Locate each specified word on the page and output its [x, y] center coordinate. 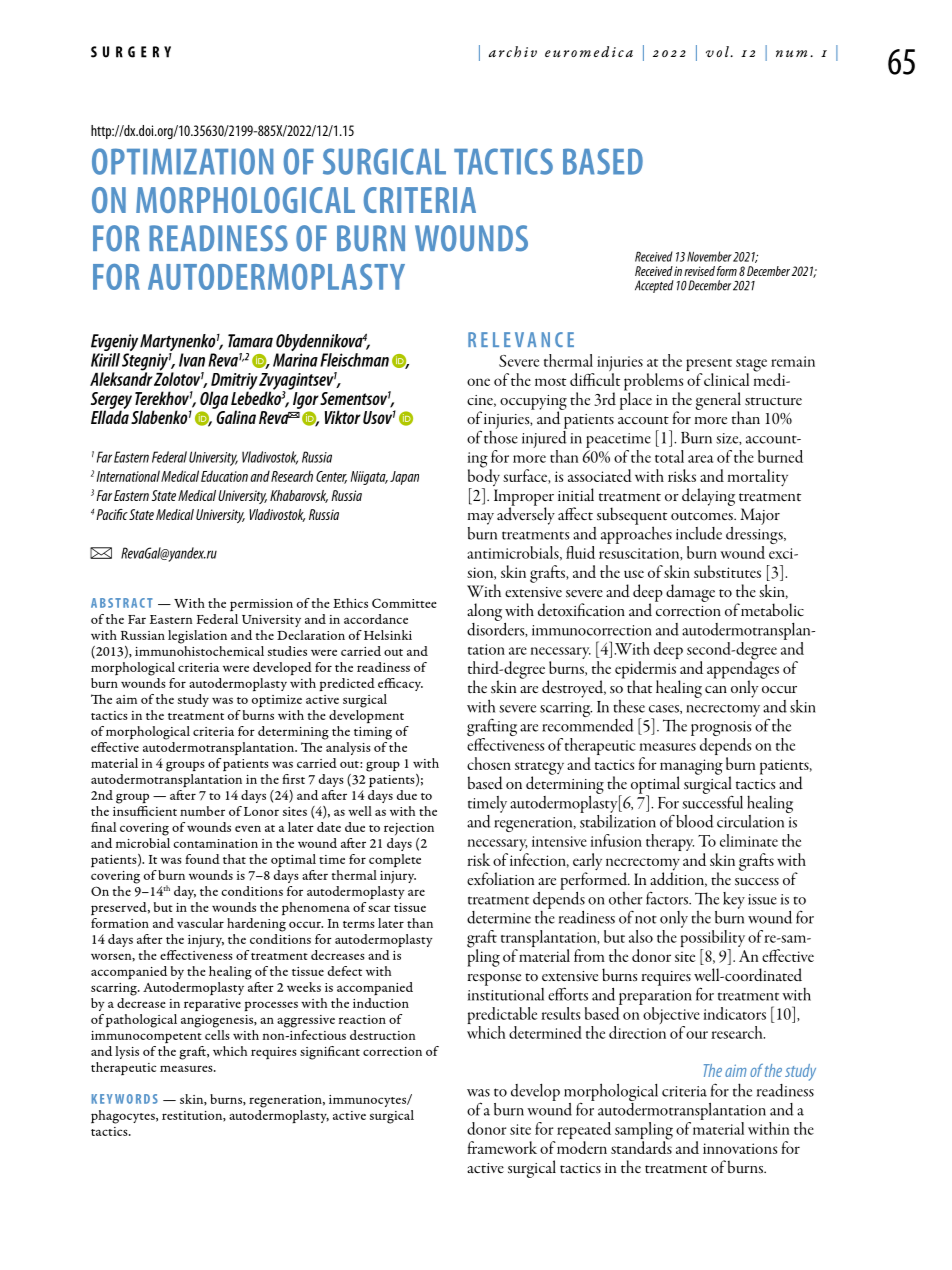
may [481, 519]
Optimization [182, 161]
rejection [409, 829]
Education [224, 476]
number [202, 811]
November [709, 256]
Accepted [654, 286]
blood [695, 821]
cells [217, 1033]
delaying [708, 497]
